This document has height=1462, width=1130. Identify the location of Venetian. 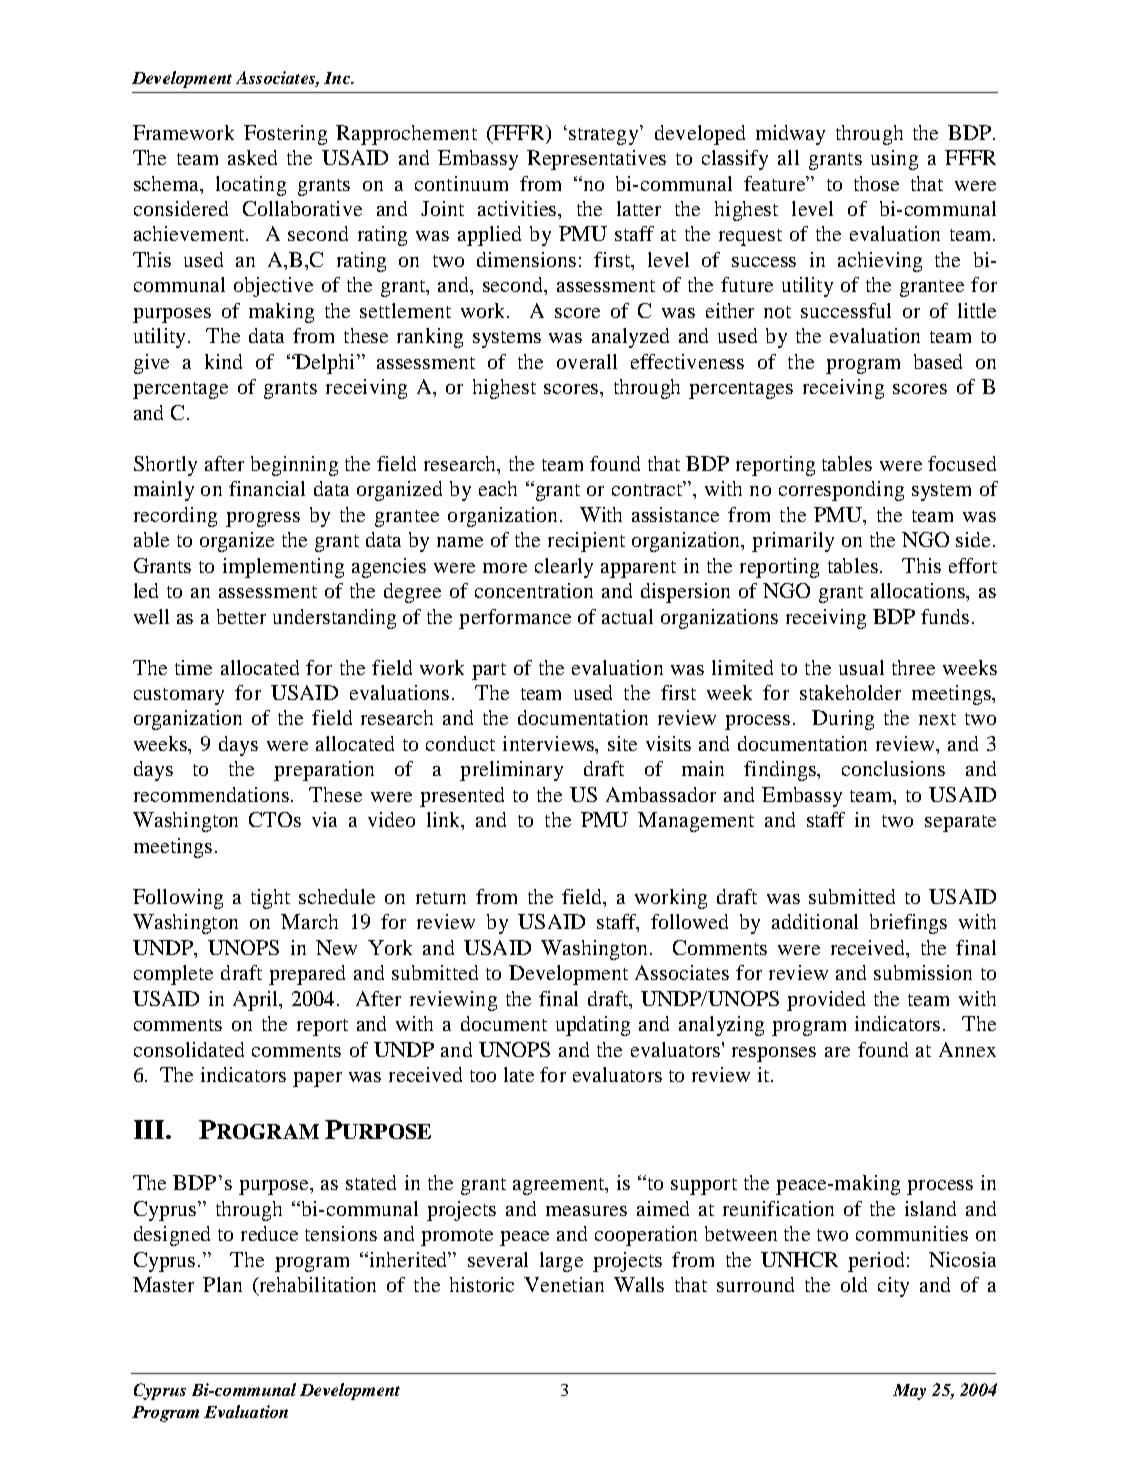
(564, 1284).
